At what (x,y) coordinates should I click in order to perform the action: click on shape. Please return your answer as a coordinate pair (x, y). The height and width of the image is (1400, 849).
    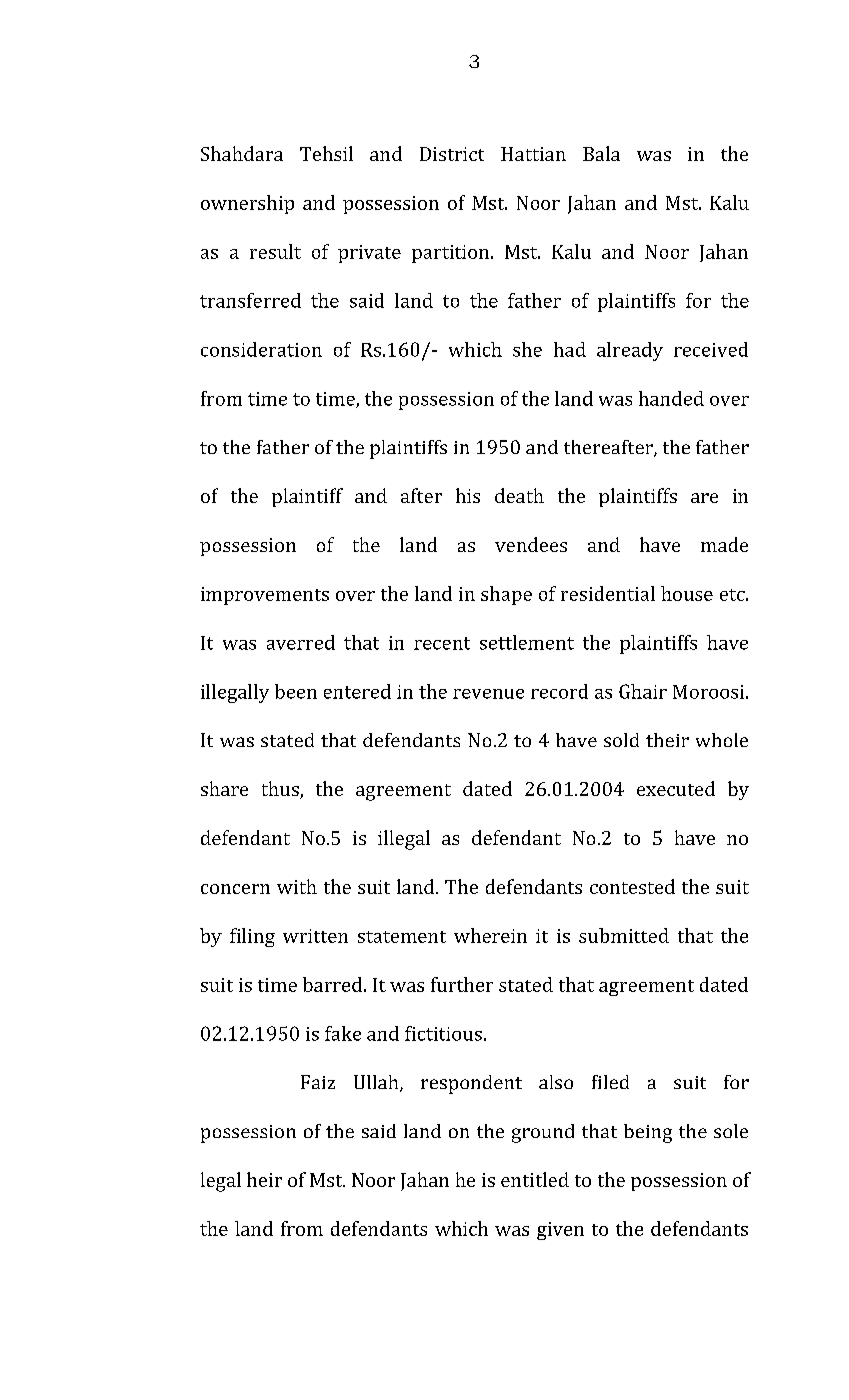
    Looking at the image, I should click on (506, 595).
